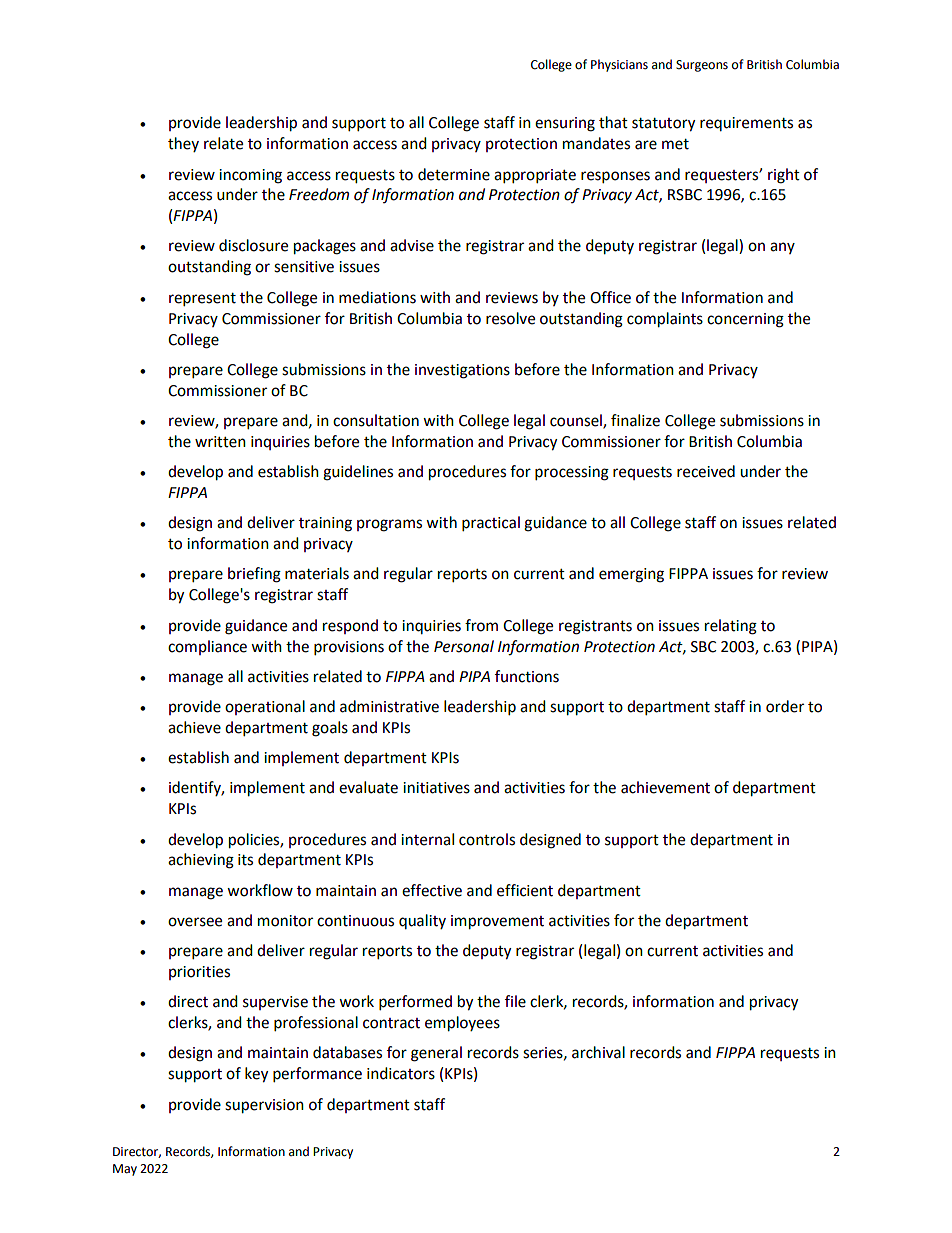  What do you see at coordinates (454, 174) in the image?
I see `determine` at bounding box center [454, 174].
